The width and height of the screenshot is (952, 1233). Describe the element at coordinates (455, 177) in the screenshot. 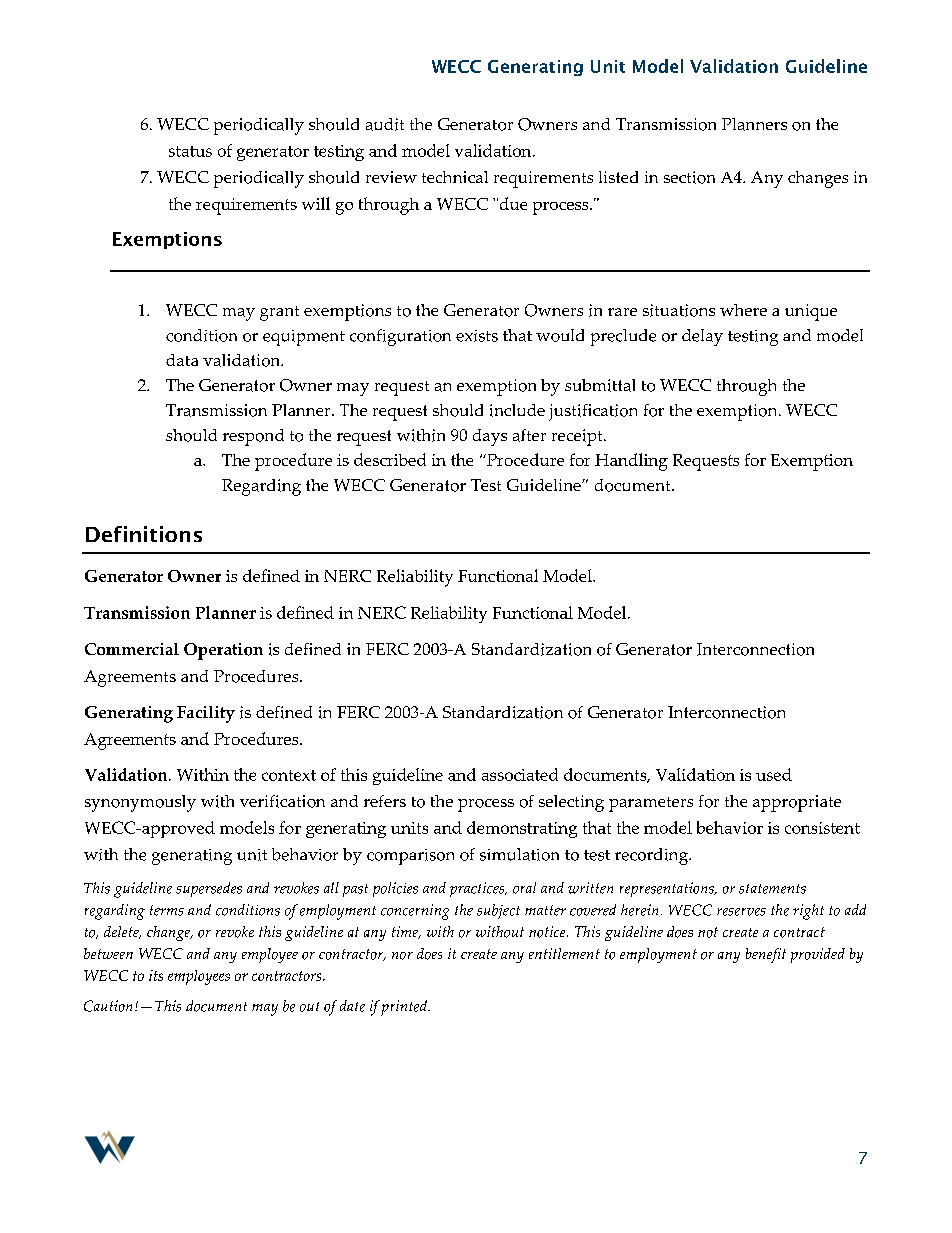

I see `technical` at that location.
